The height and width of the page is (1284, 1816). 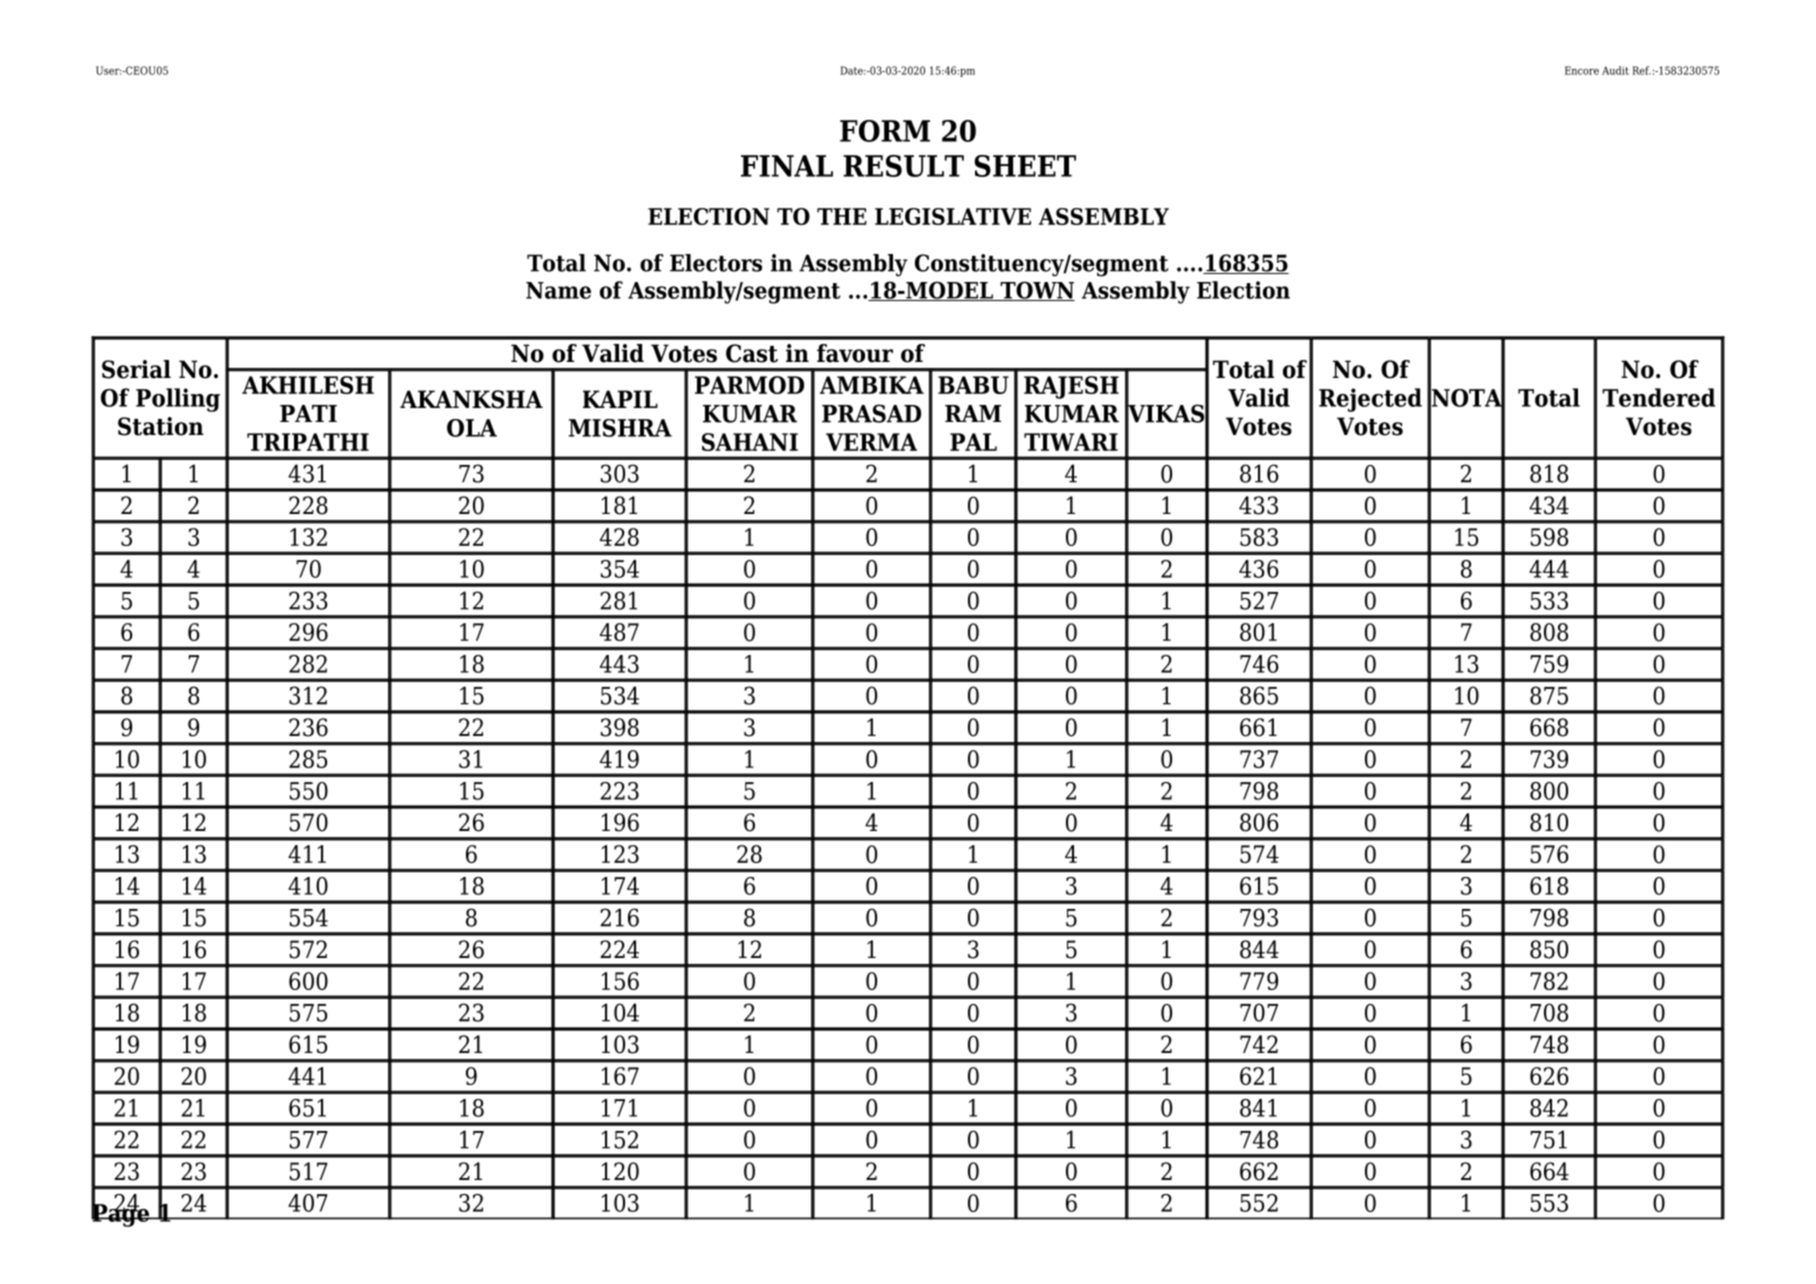 I want to click on PAL, so click(x=973, y=442).
